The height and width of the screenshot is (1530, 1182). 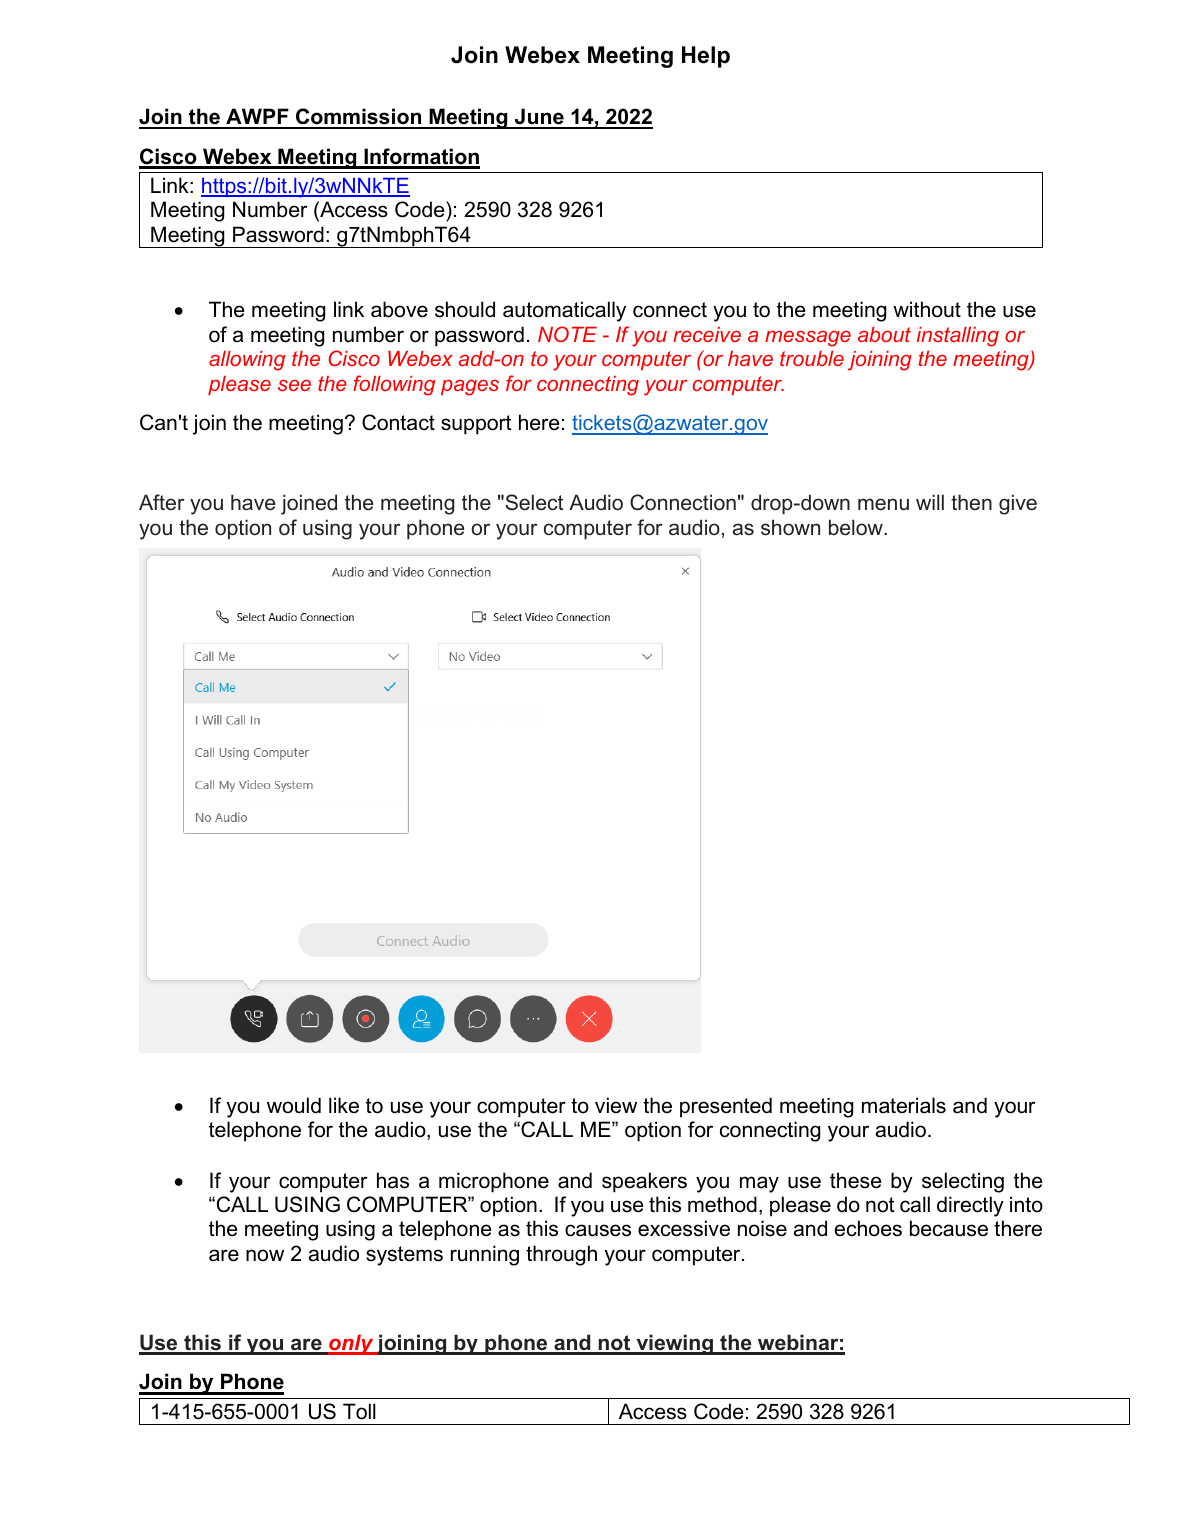 I want to click on only, so click(x=351, y=1345).
